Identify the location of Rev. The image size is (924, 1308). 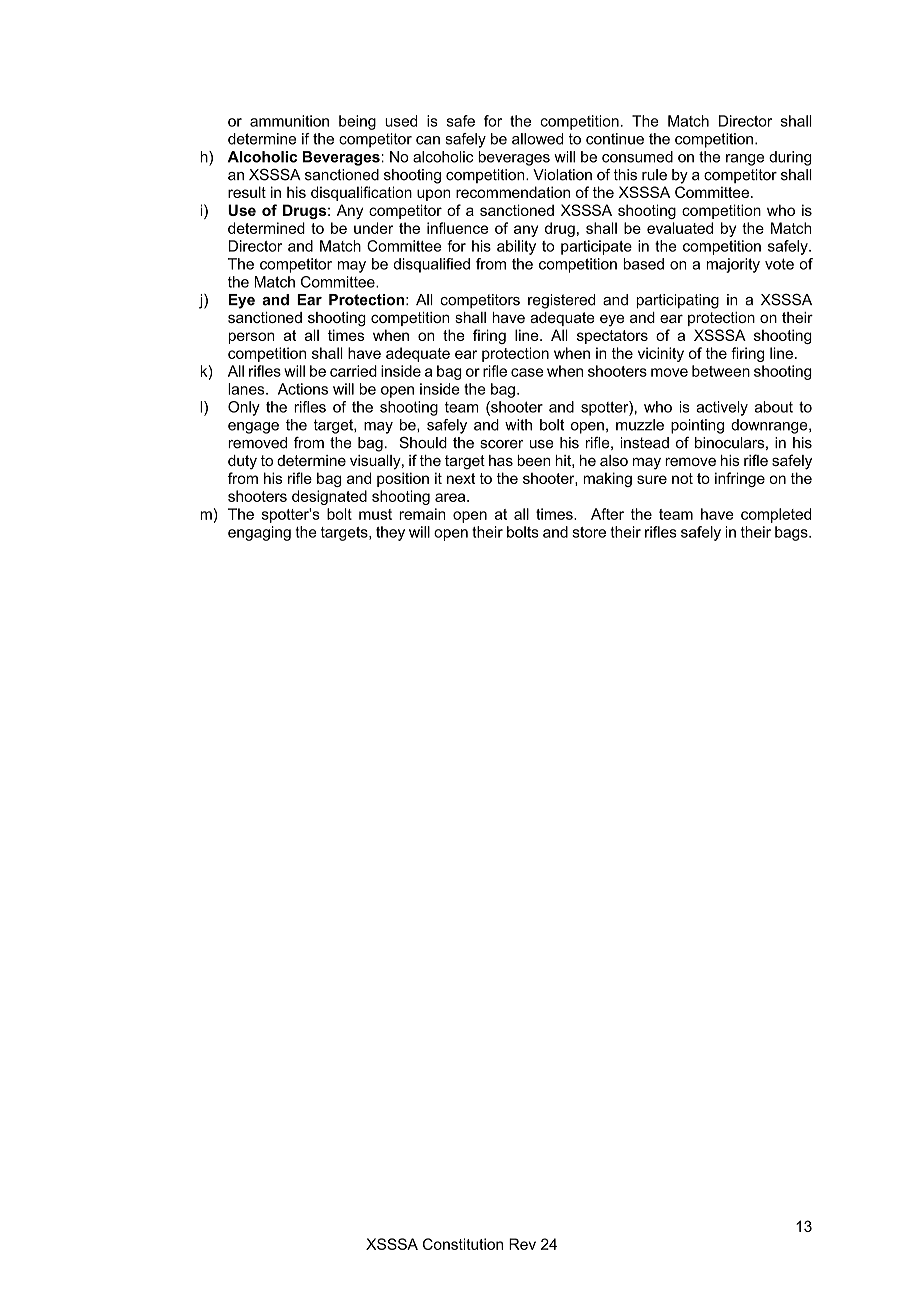
(522, 1244).
